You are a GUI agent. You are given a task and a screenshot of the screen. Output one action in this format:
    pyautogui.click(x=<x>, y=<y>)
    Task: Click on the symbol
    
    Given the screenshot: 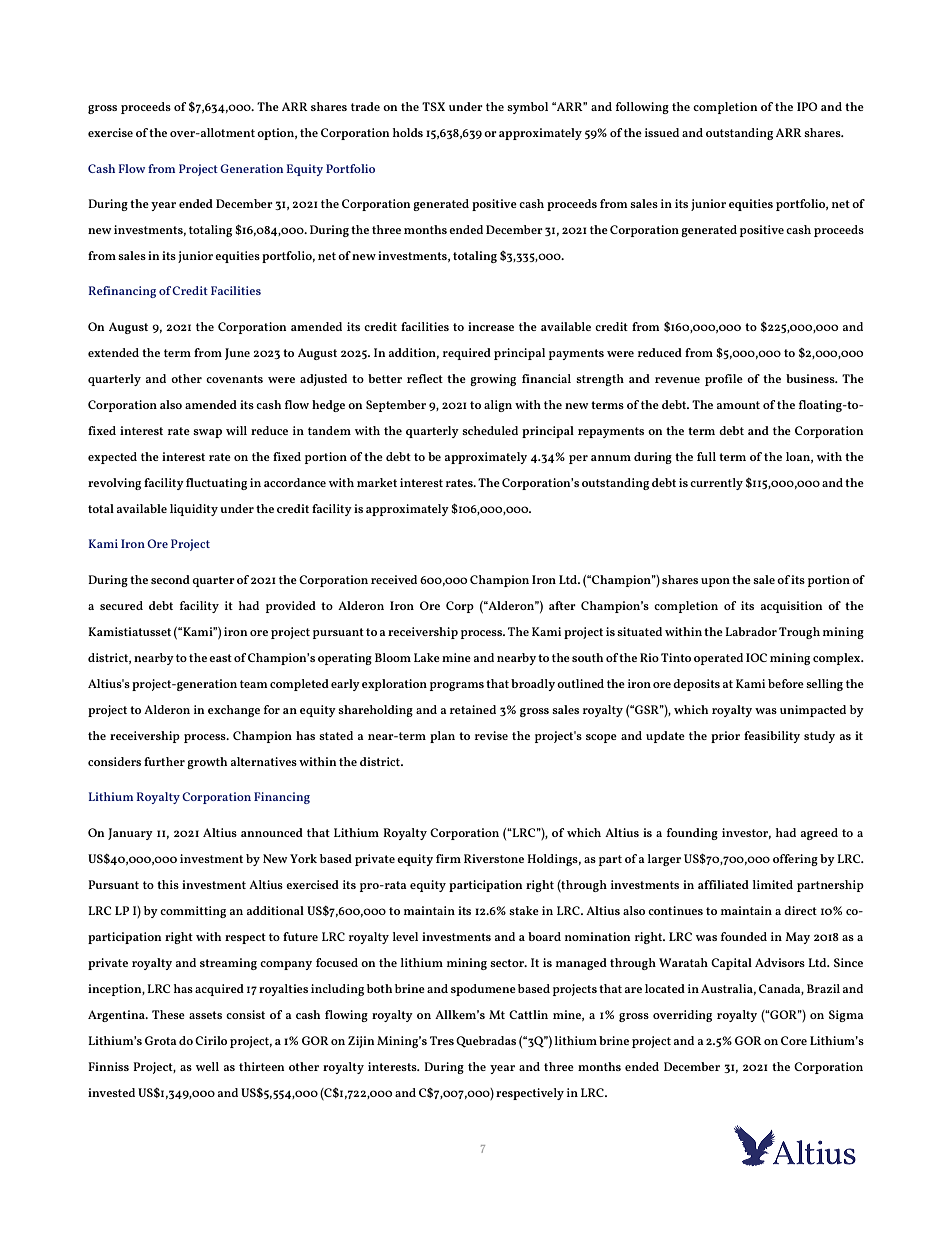 What is the action you would take?
    pyautogui.click(x=527, y=108)
